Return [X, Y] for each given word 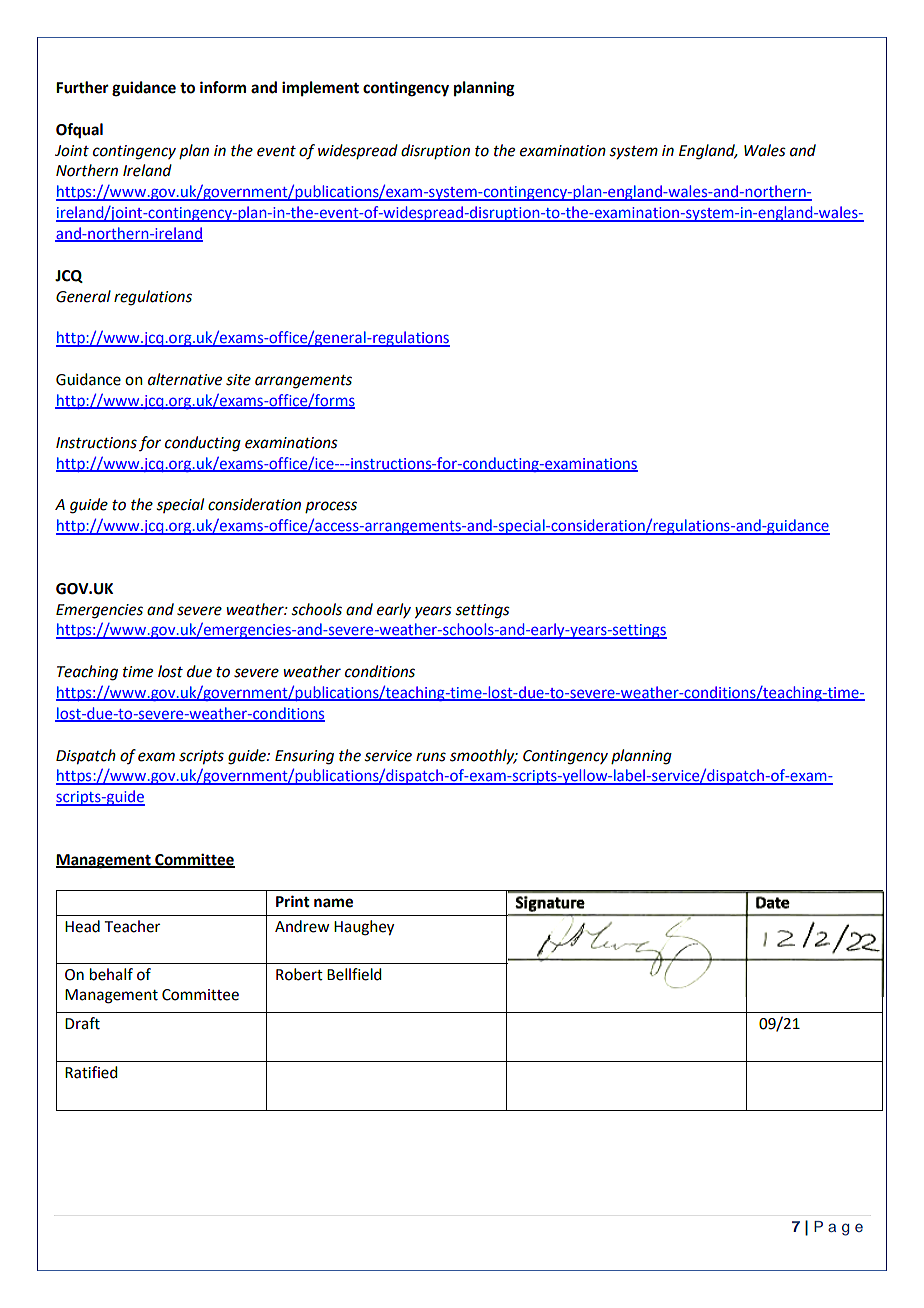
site [238, 380]
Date [773, 902]
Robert [299, 974]
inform [223, 87]
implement [320, 89]
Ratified [91, 1072]
